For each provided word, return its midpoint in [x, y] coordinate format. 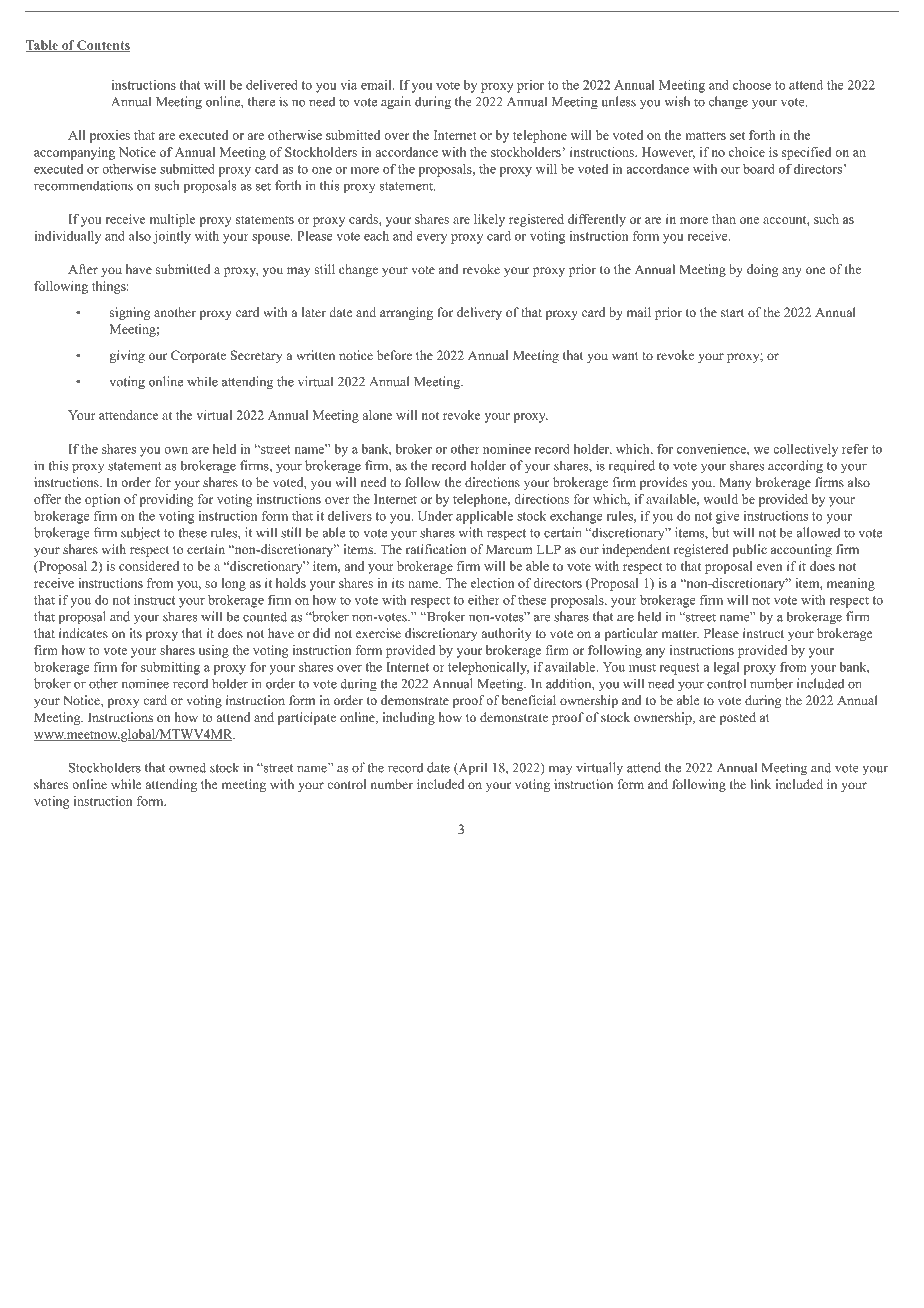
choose [752, 85]
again [396, 103]
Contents [102, 46]
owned [187, 767]
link [760, 784]
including [409, 718]
